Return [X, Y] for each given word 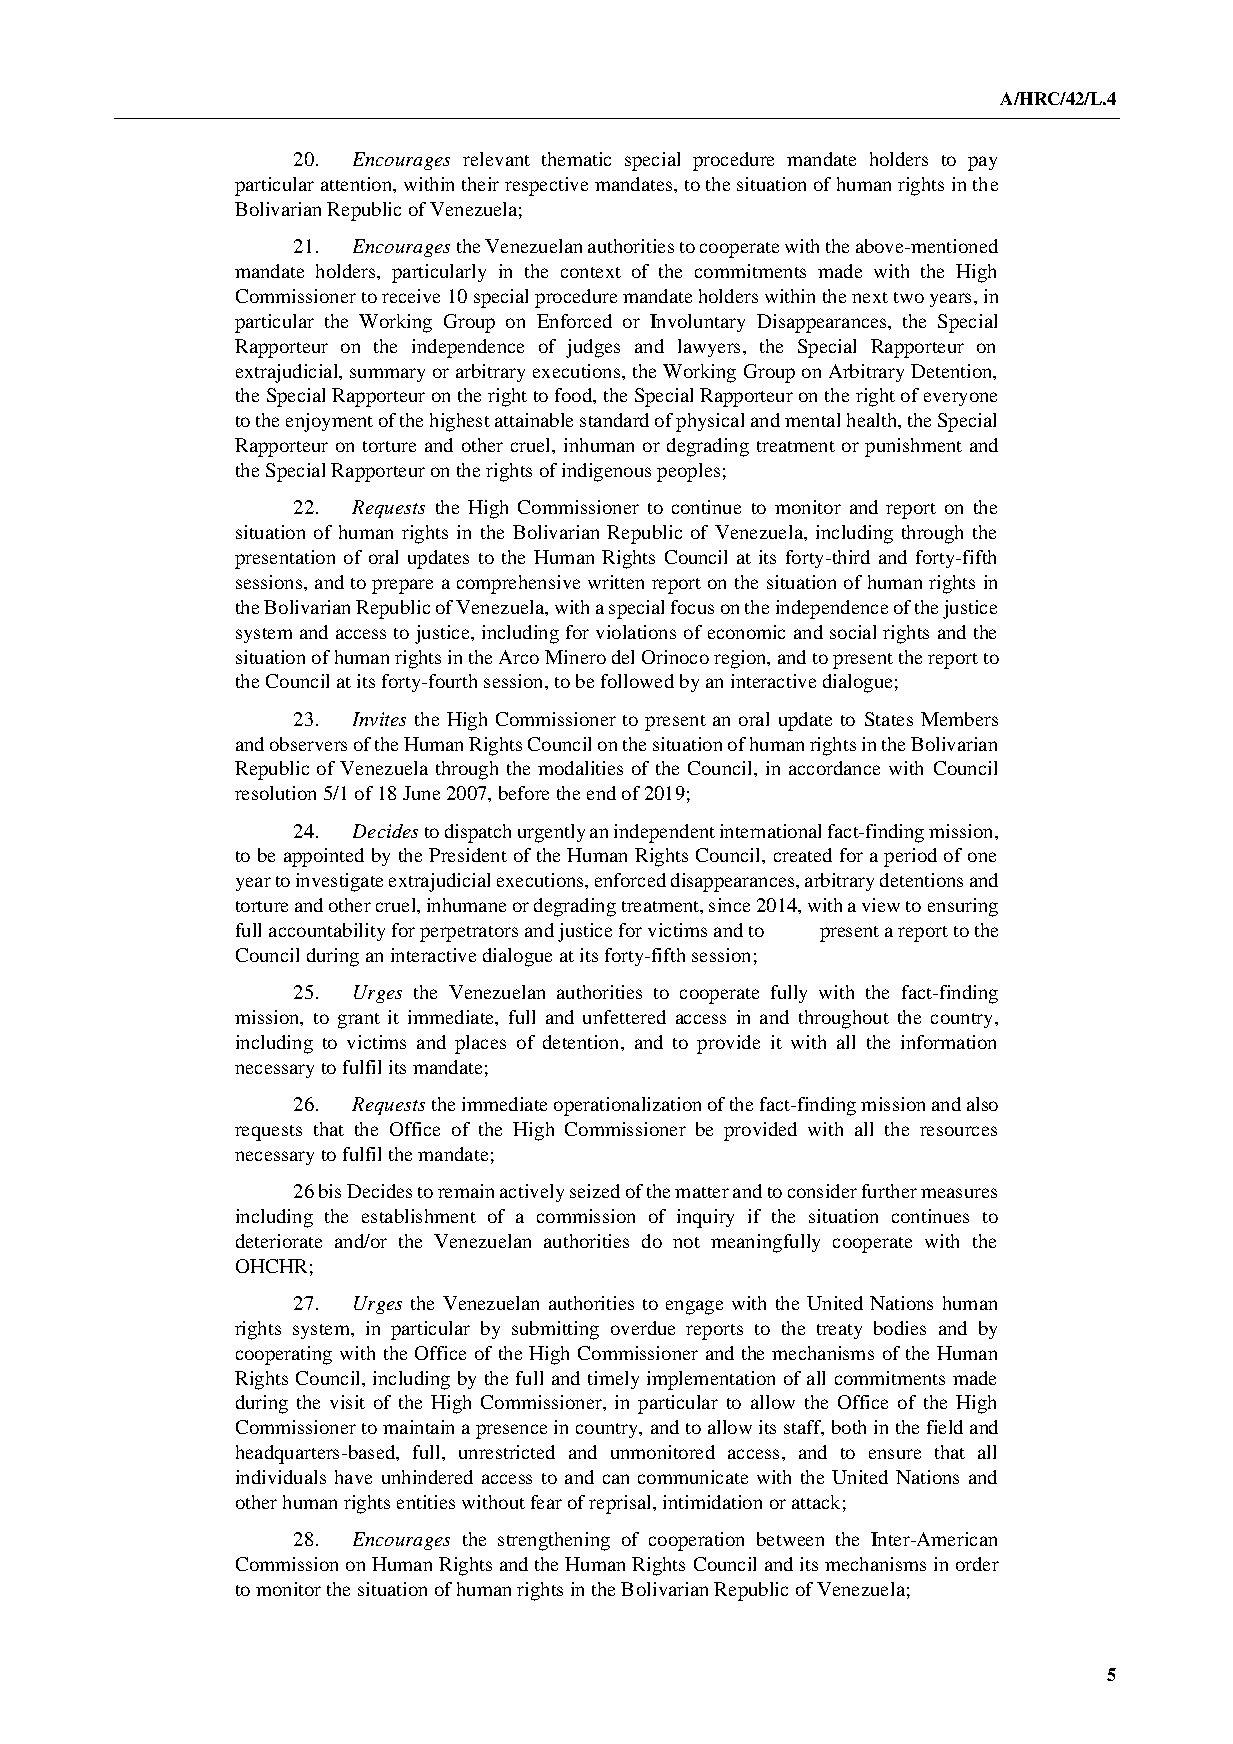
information [948, 1042]
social [853, 632]
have [353, 1477]
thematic [576, 159]
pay [982, 163]
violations [636, 632]
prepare [402, 586]
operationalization [627, 1106]
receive [411, 296]
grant [359, 1021]
